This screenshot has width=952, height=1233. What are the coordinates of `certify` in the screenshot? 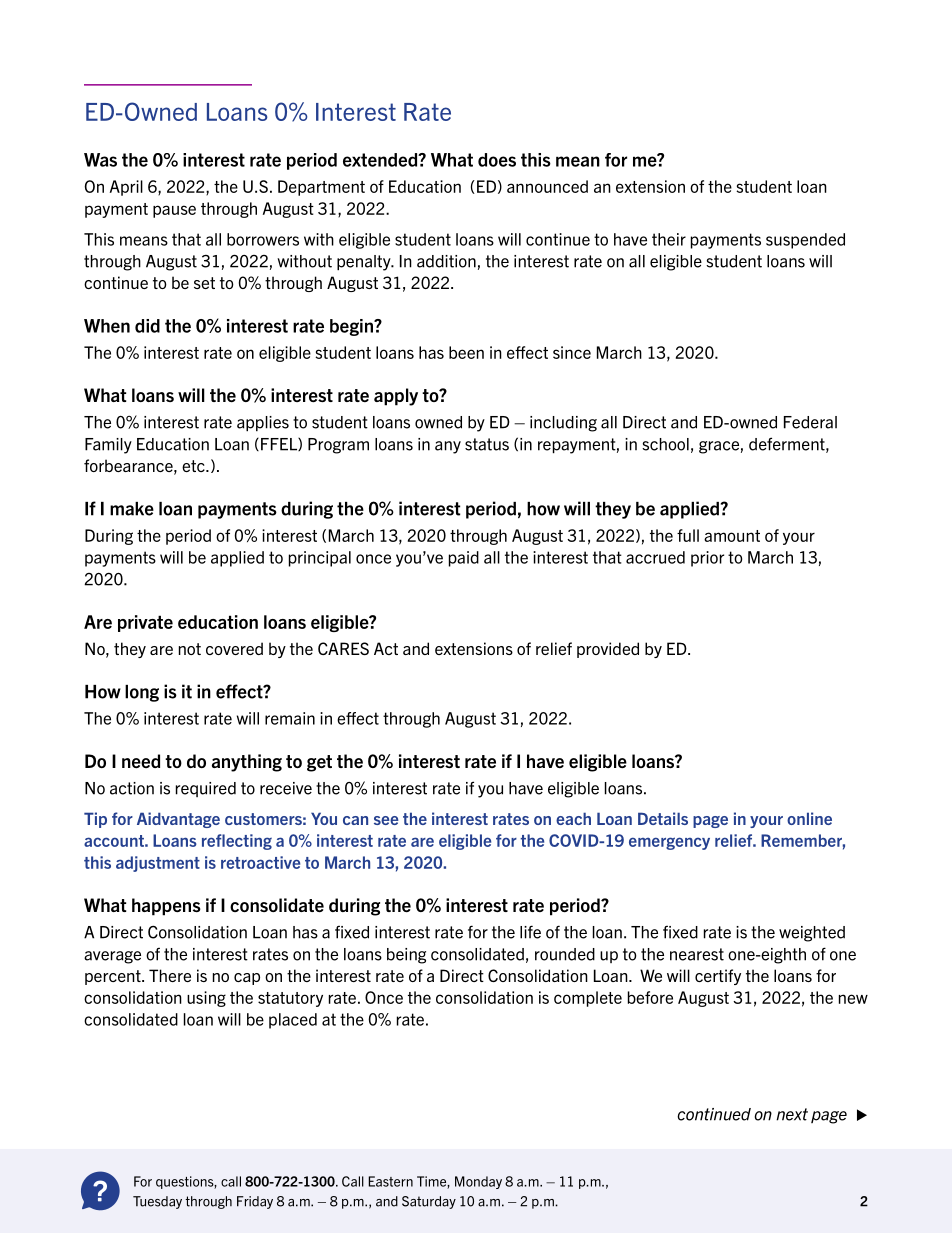 It's located at (718, 977).
